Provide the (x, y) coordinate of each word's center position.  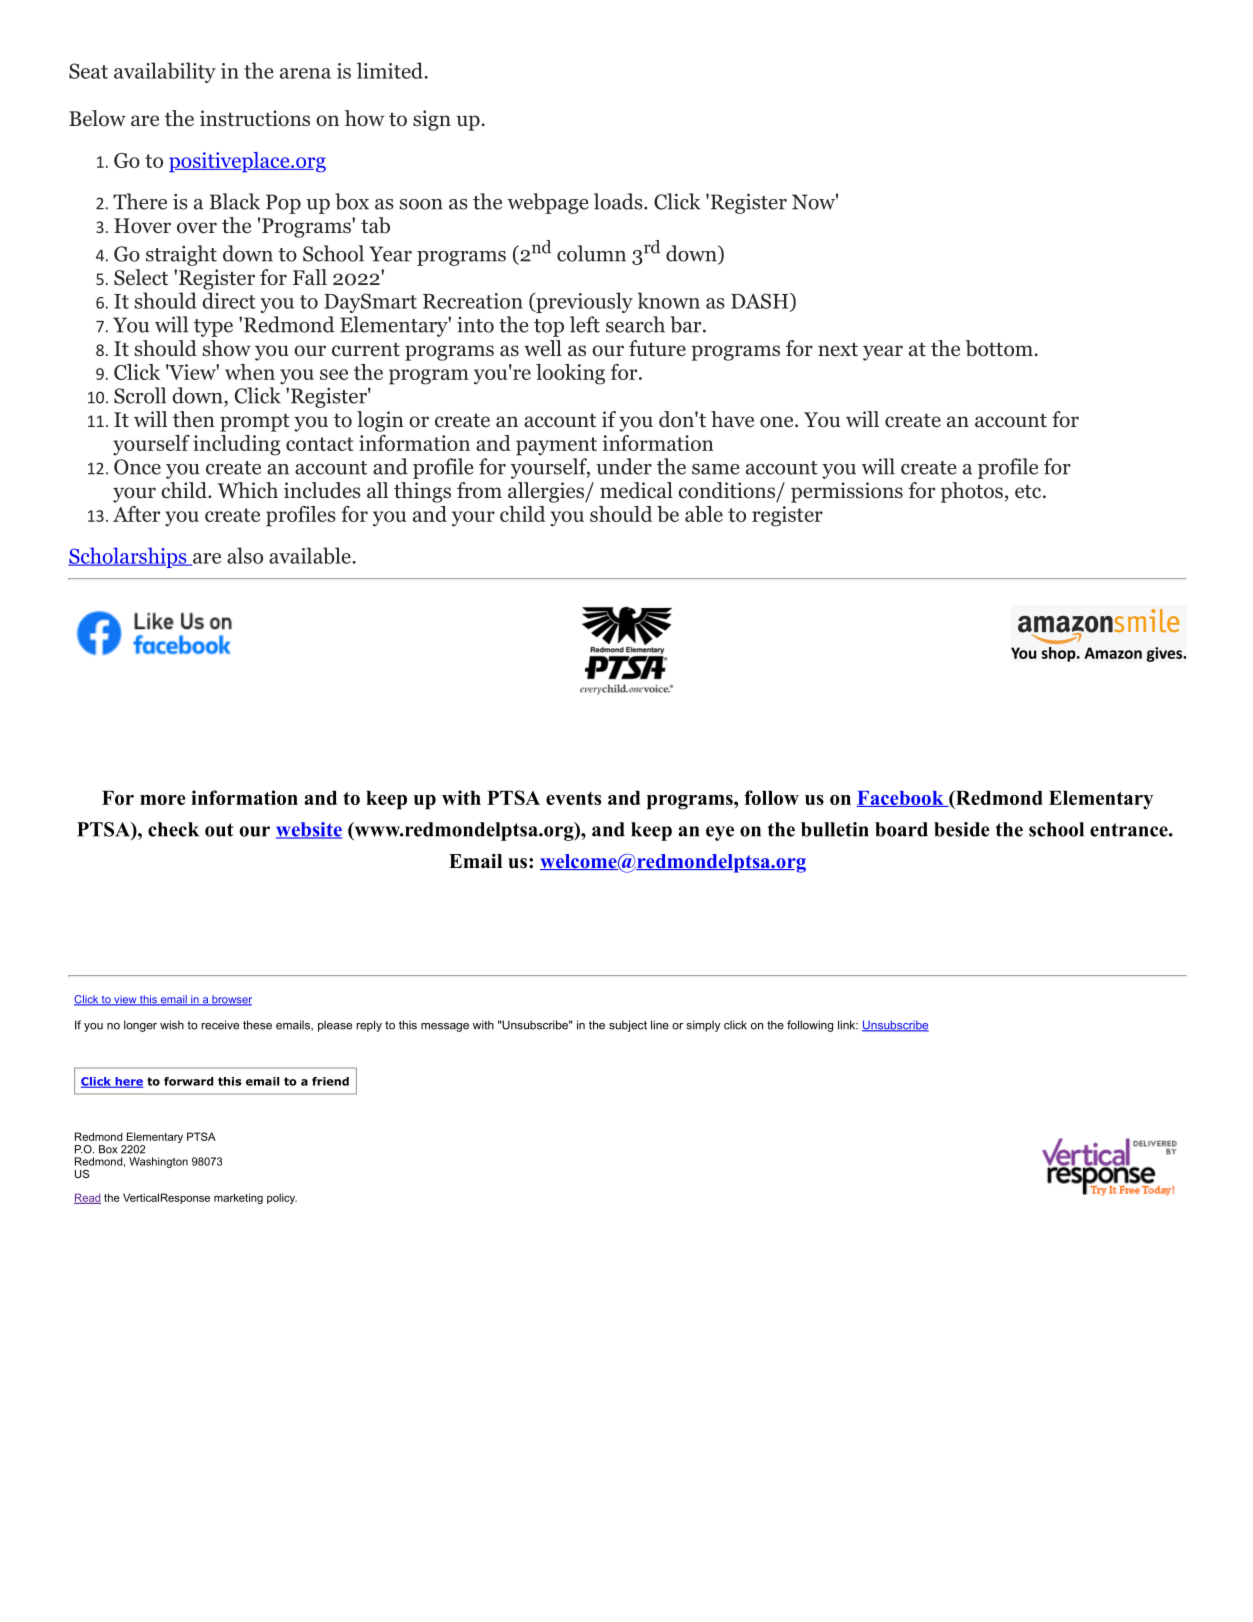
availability (165, 72)
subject (628, 1026)
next (838, 349)
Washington (158, 1162)
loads (619, 201)
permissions (847, 492)
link (848, 1025)
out (219, 830)
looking (570, 374)
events (573, 798)
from (479, 490)
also (245, 555)
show (226, 348)
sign (432, 120)
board (901, 829)
